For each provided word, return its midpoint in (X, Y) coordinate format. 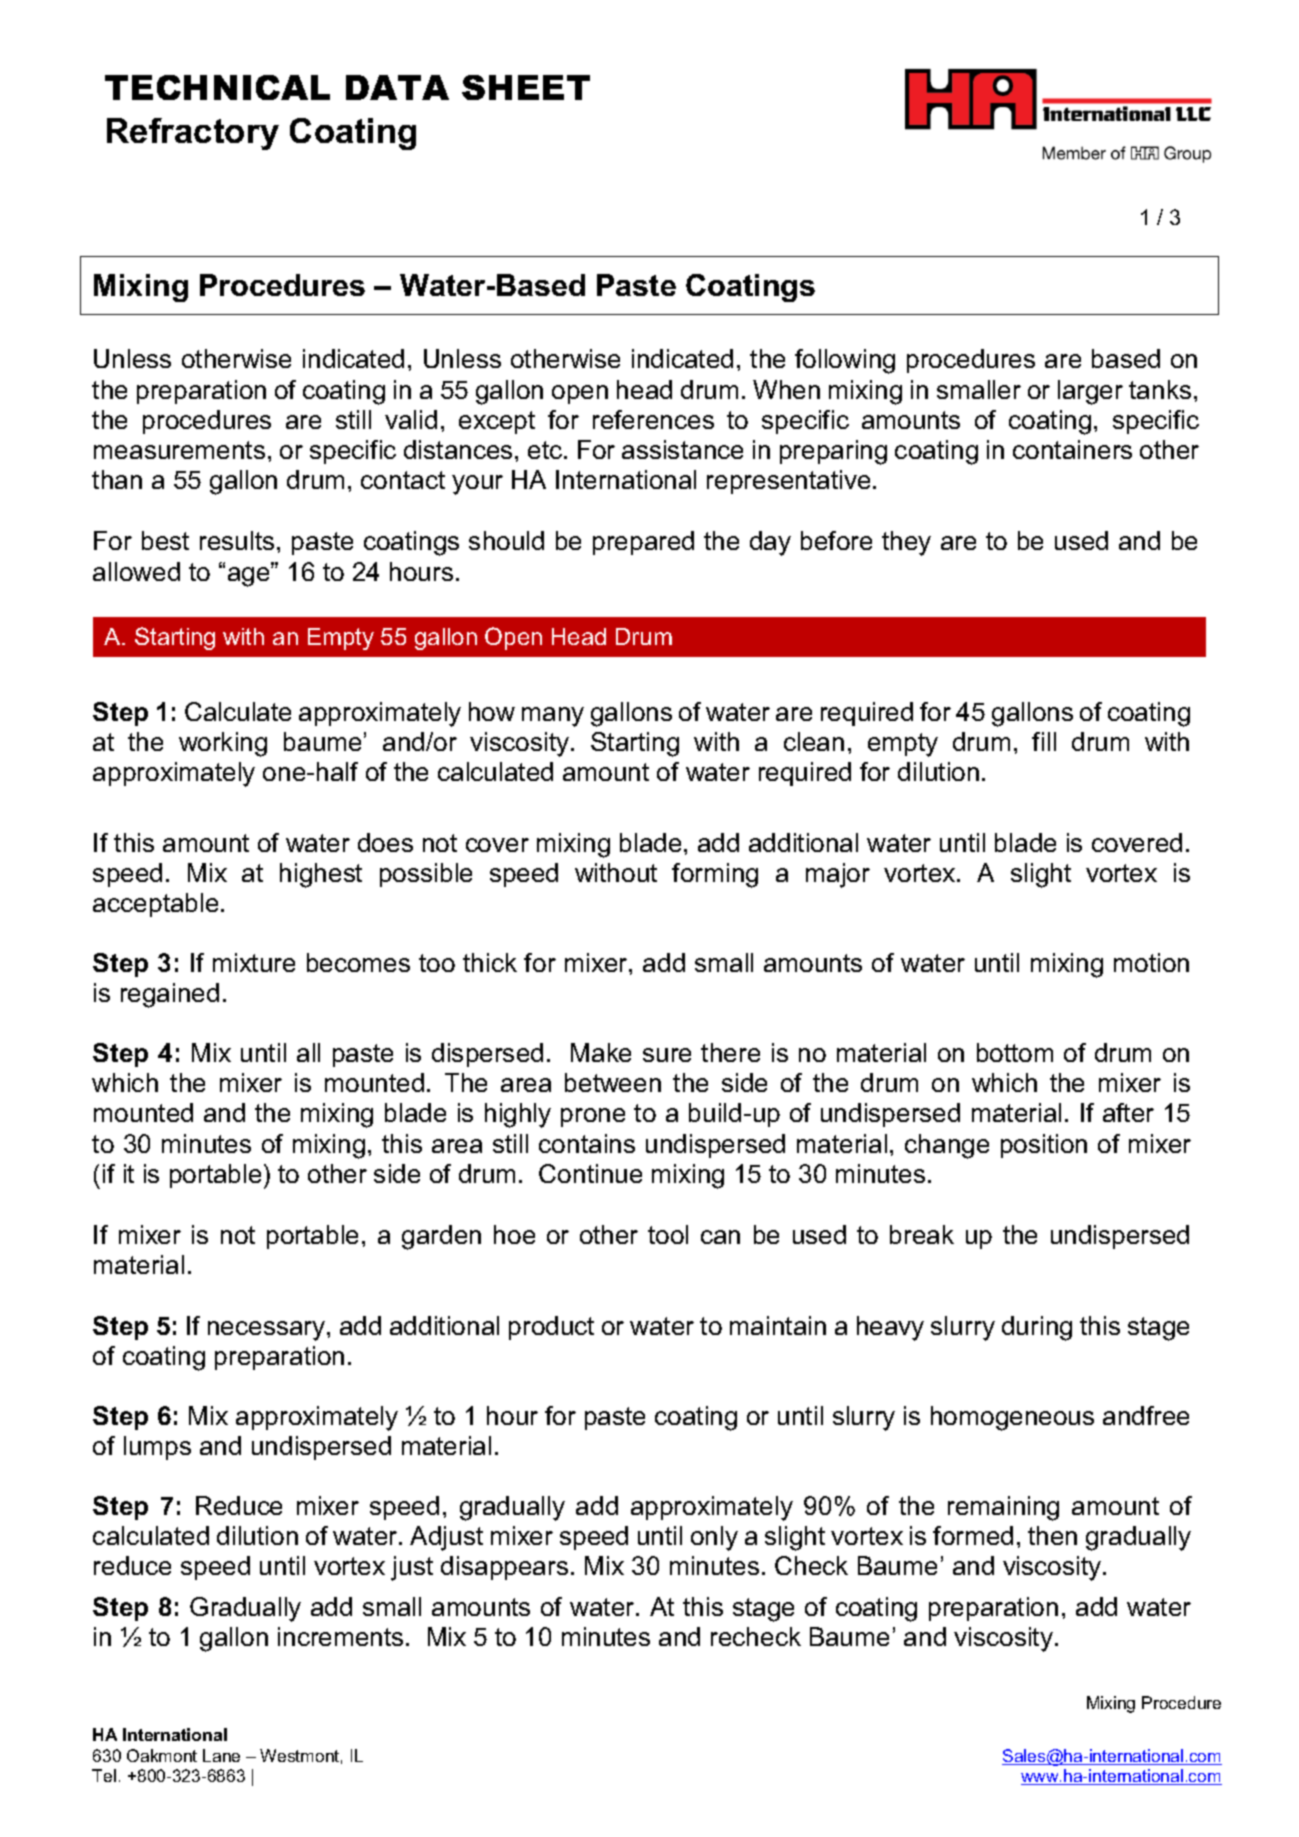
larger (1090, 392)
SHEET (526, 87)
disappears (504, 1568)
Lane (221, 1755)
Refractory (193, 134)
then (1052, 1535)
